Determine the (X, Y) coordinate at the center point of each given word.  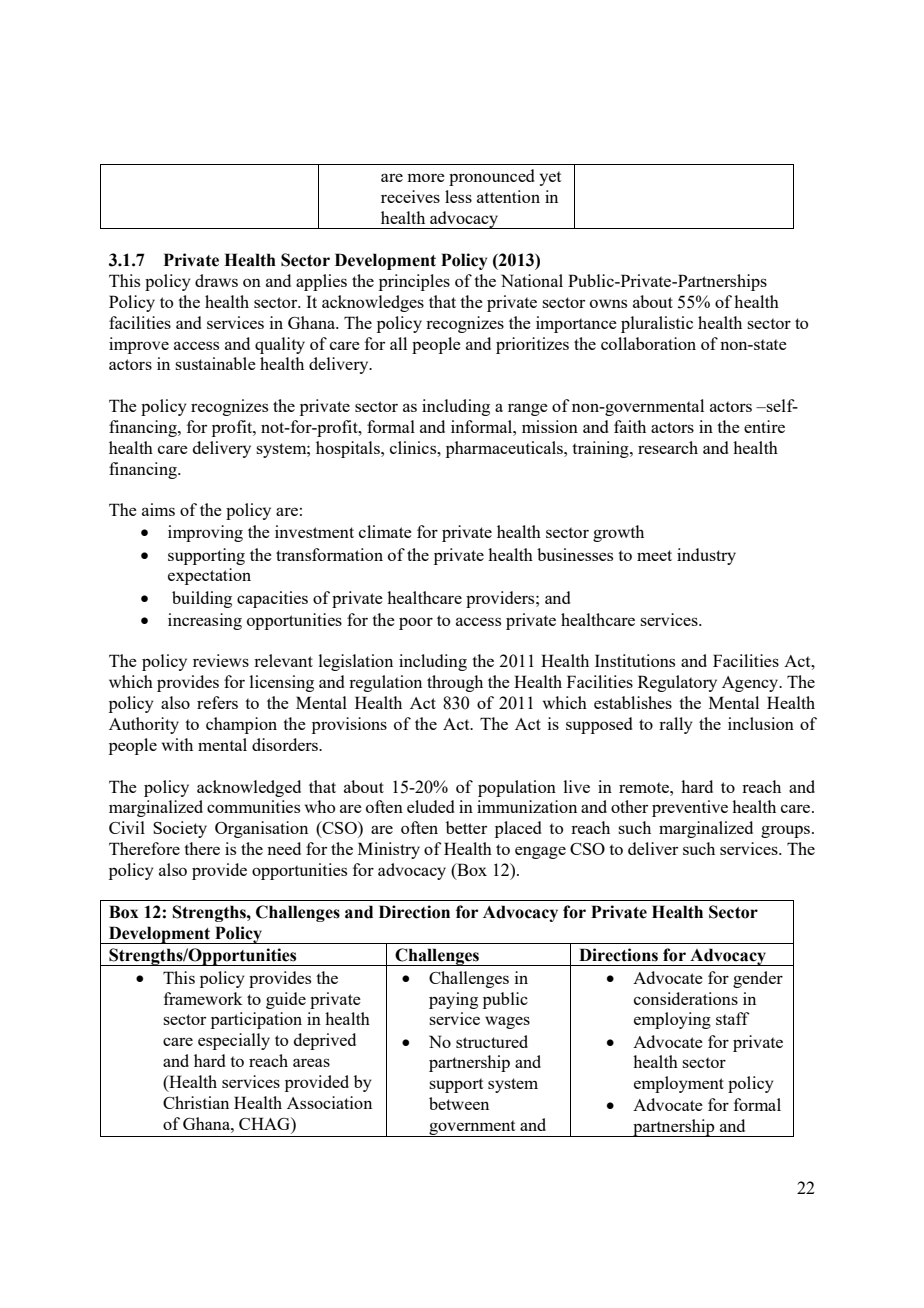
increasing (205, 621)
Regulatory (677, 683)
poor (416, 623)
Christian (196, 1102)
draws (216, 280)
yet (550, 178)
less (458, 196)
